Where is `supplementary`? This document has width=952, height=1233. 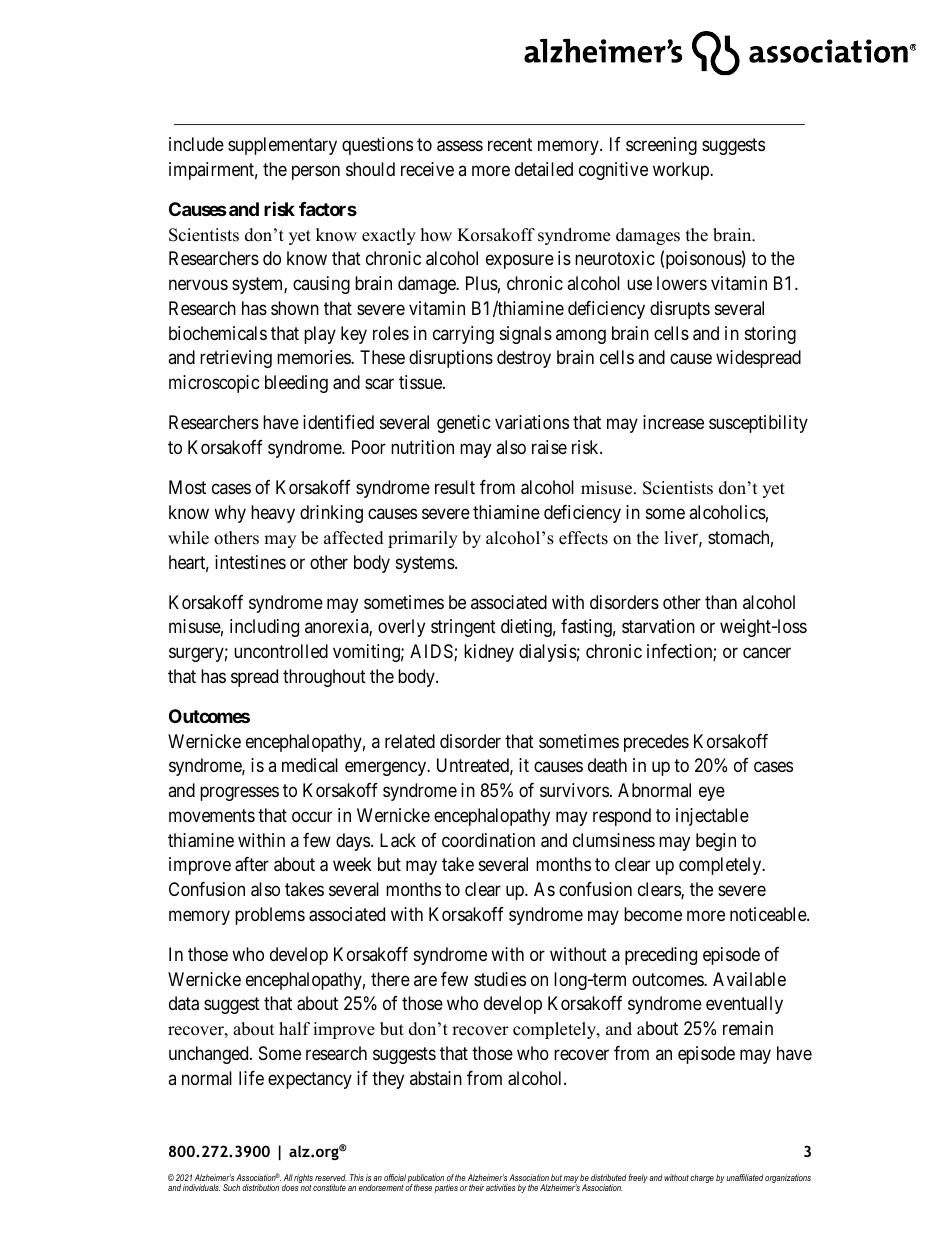 supplementary is located at coordinates (282, 146).
